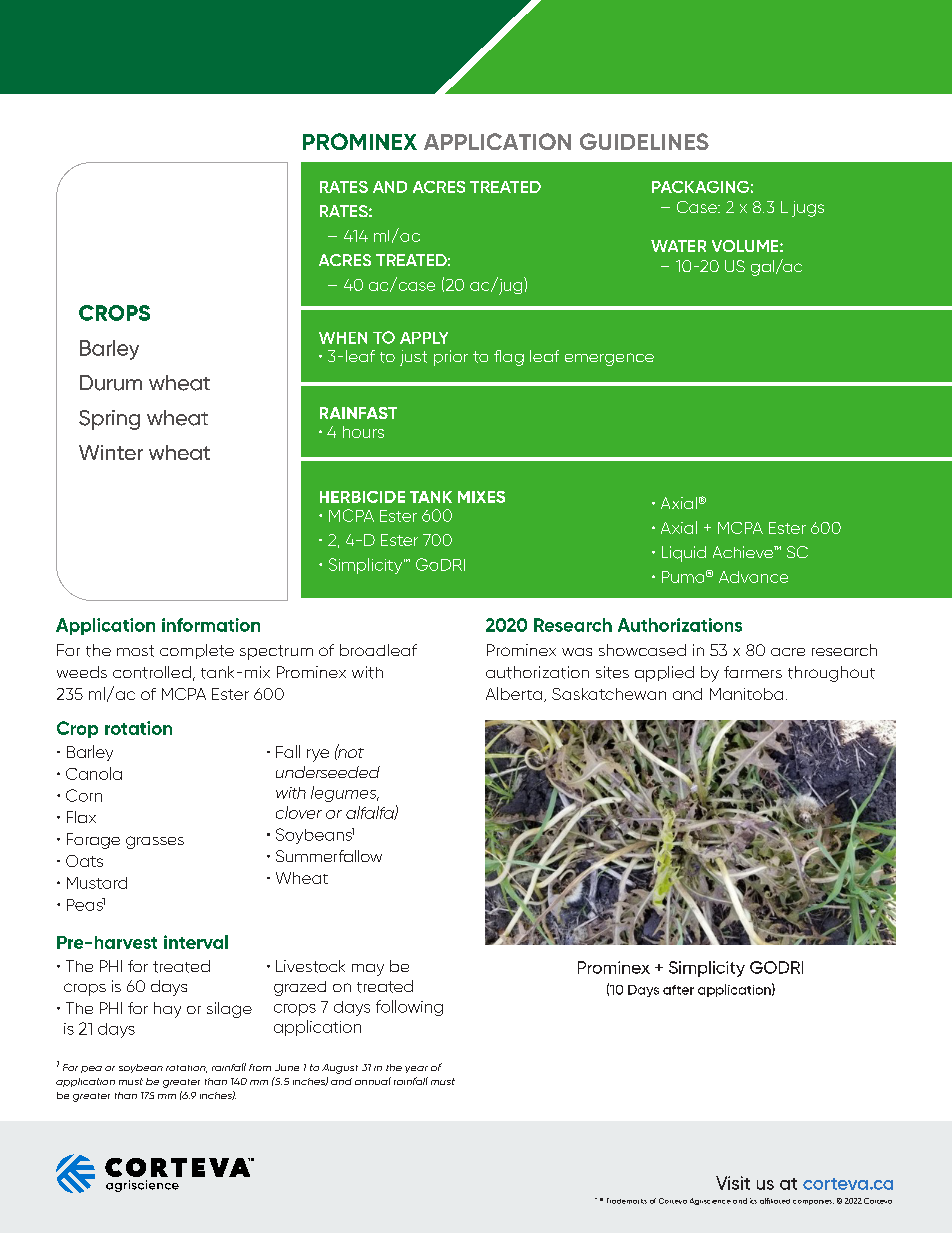  What do you see at coordinates (260, 1067) in the document?
I see `from` at bounding box center [260, 1067].
